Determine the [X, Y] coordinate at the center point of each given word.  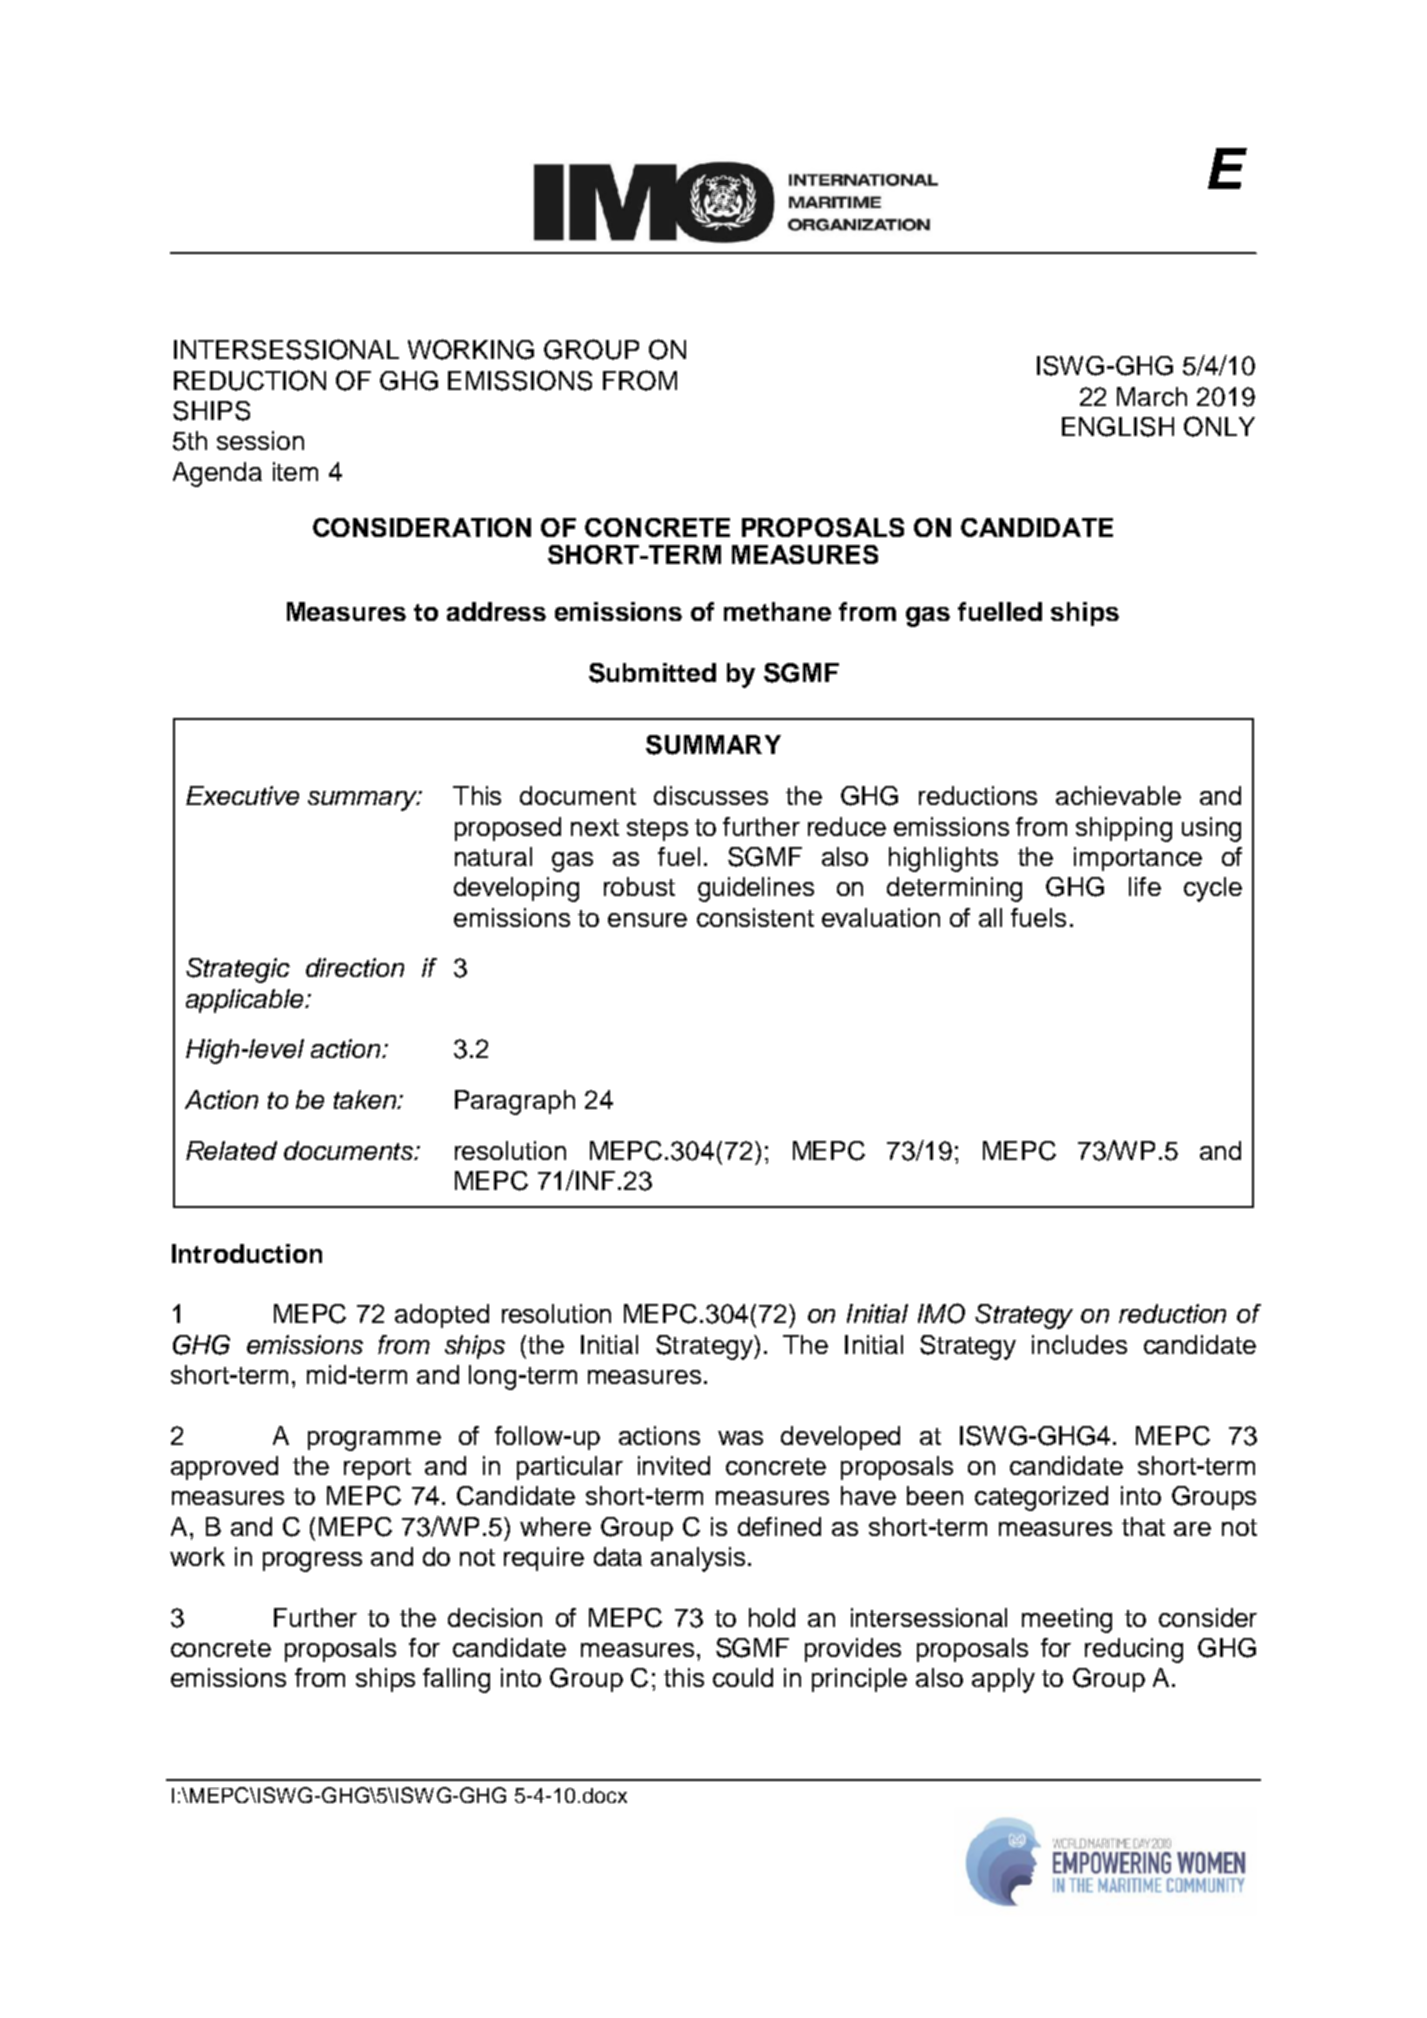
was [740, 1438]
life [1145, 886]
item [295, 471]
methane [777, 611]
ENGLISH [1118, 427]
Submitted [652, 673]
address [496, 611]
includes [1079, 1344]
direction [355, 967]
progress [312, 1562]
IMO [941, 1313]
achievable [1118, 795]
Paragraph [515, 1102]
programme [374, 1441]
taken [366, 1099]
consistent [755, 917]
